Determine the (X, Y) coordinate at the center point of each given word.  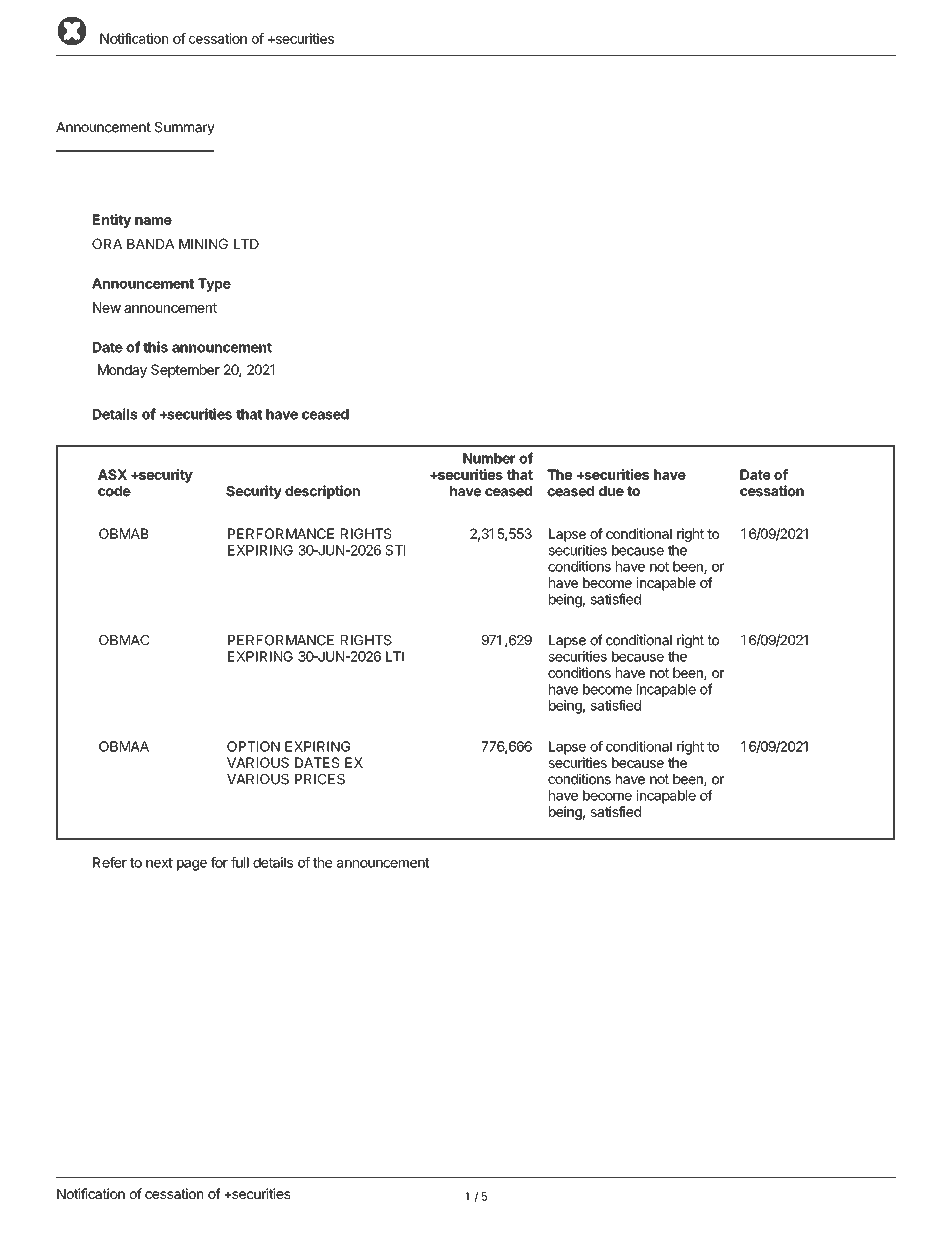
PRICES (320, 779)
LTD (246, 244)
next (159, 863)
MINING (203, 243)
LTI (395, 656)
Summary (185, 128)
